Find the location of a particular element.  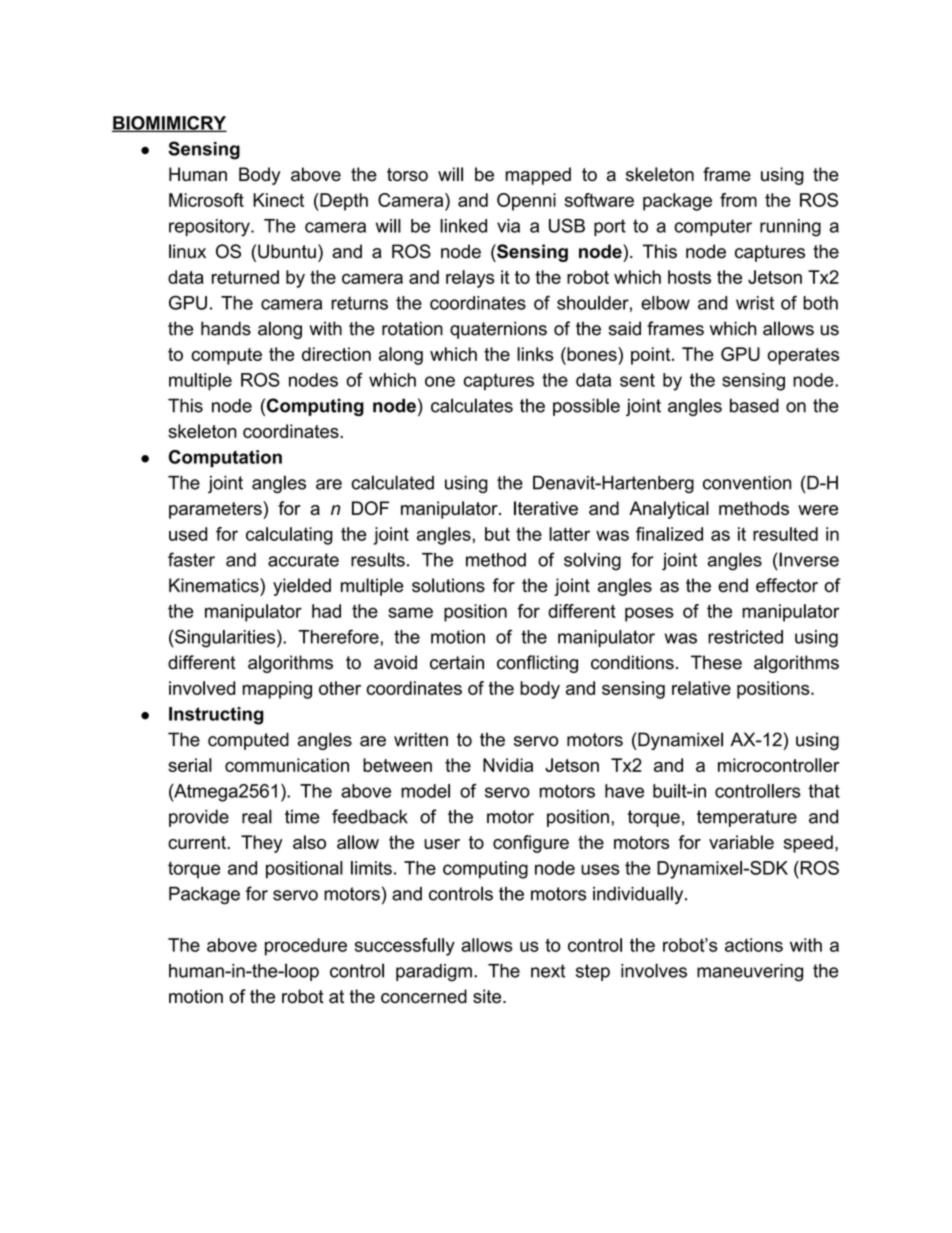

from is located at coordinates (738, 200).
